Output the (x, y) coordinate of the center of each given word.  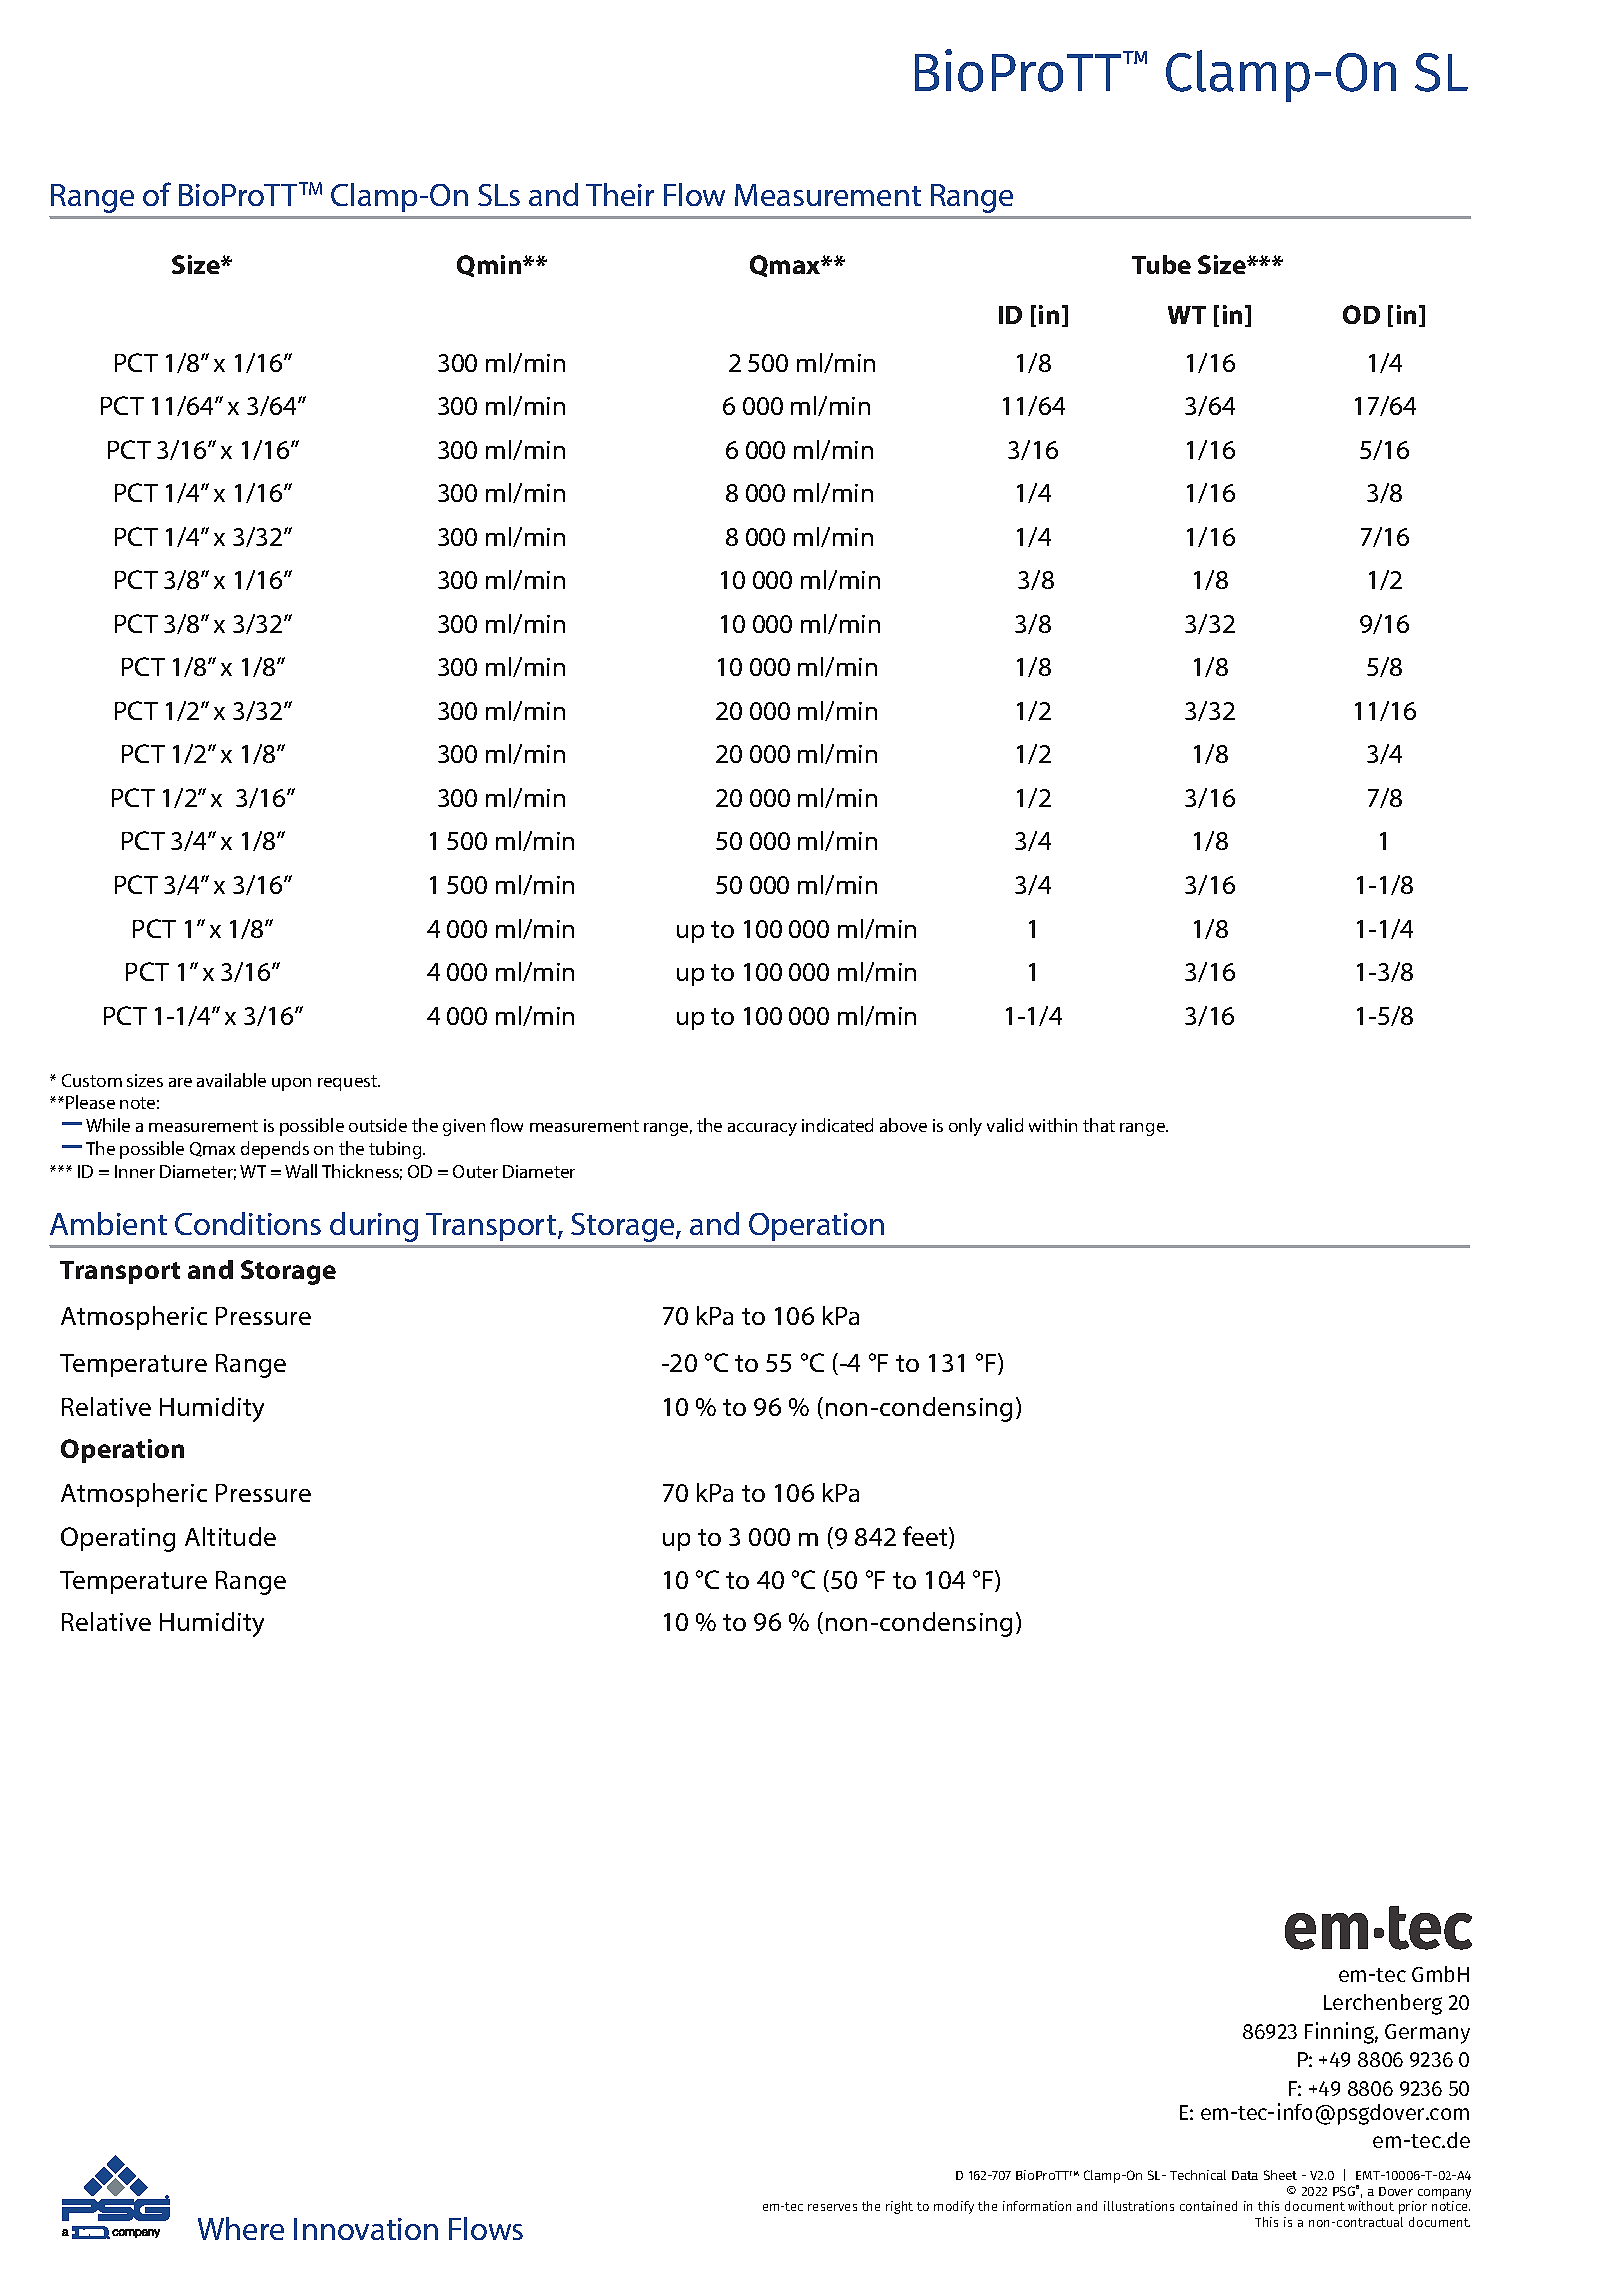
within (1053, 1125)
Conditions (248, 1223)
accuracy (762, 1129)
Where (241, 2228)
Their (620, 194)
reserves (832, 2207)
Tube (1161, 264)
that (1099, 1125)
